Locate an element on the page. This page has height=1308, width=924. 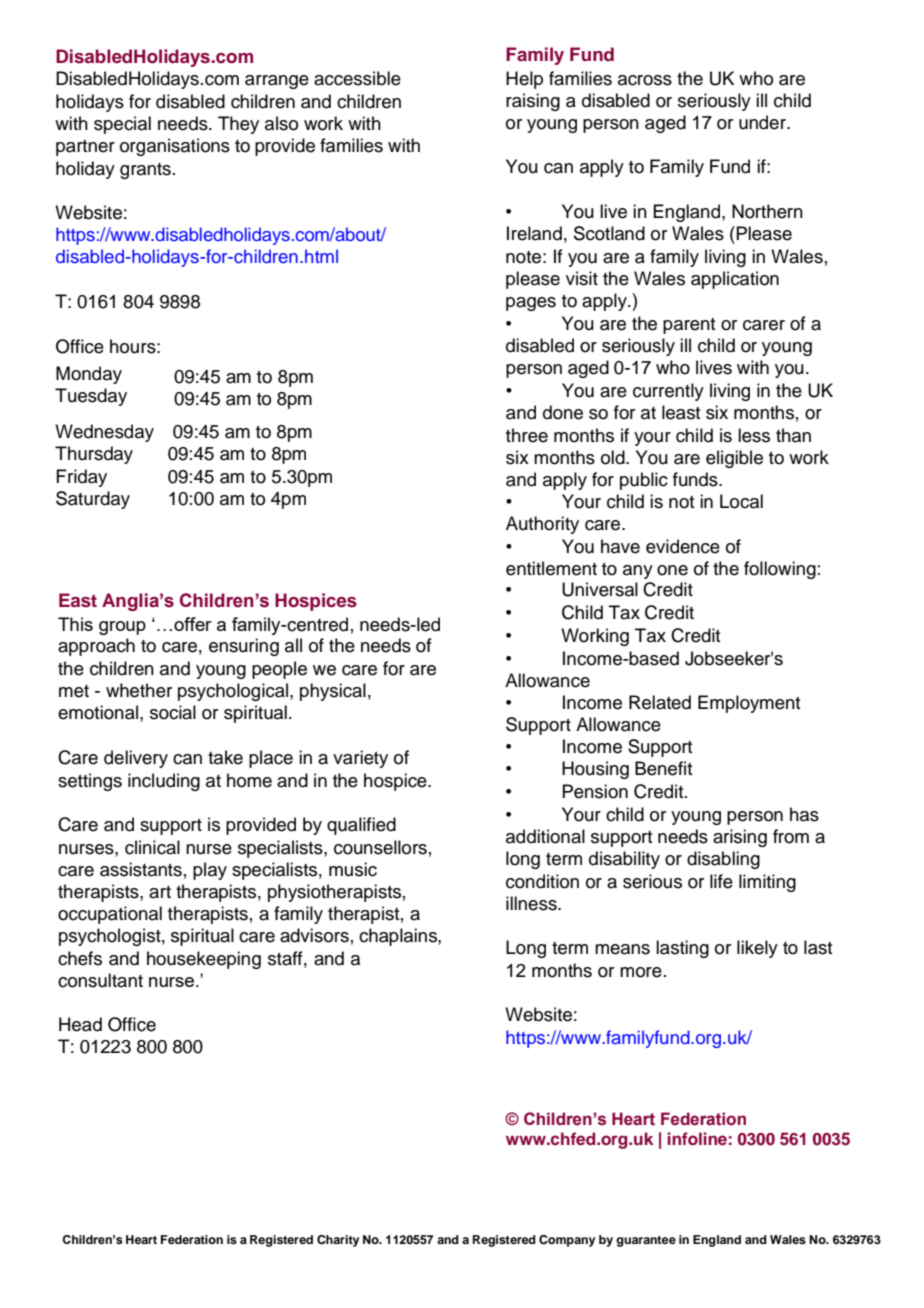
Company is located at coordinates (567, 1241).
